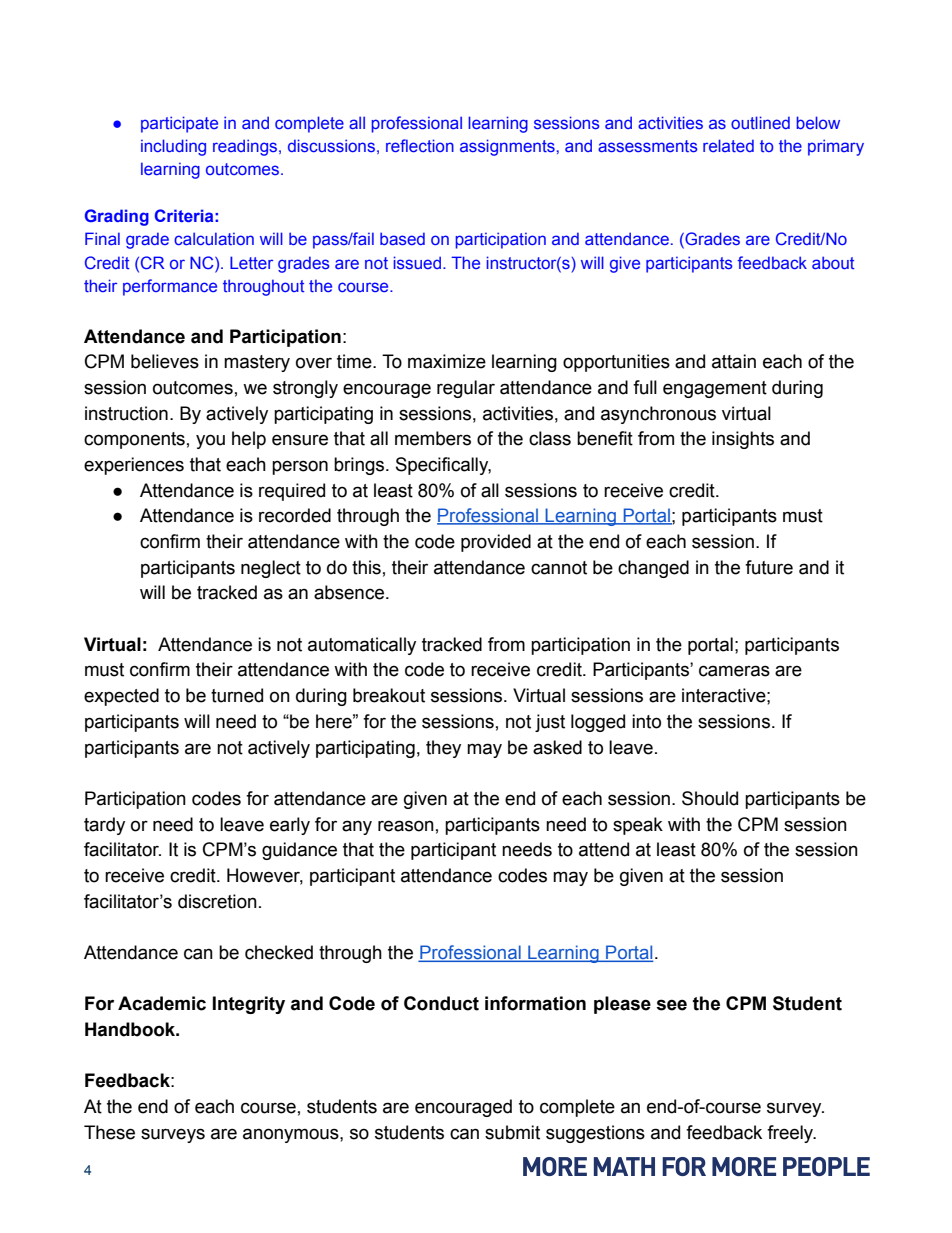  Describe the element at coordinates (109, 1132) in the document. I see `These` at that location.
